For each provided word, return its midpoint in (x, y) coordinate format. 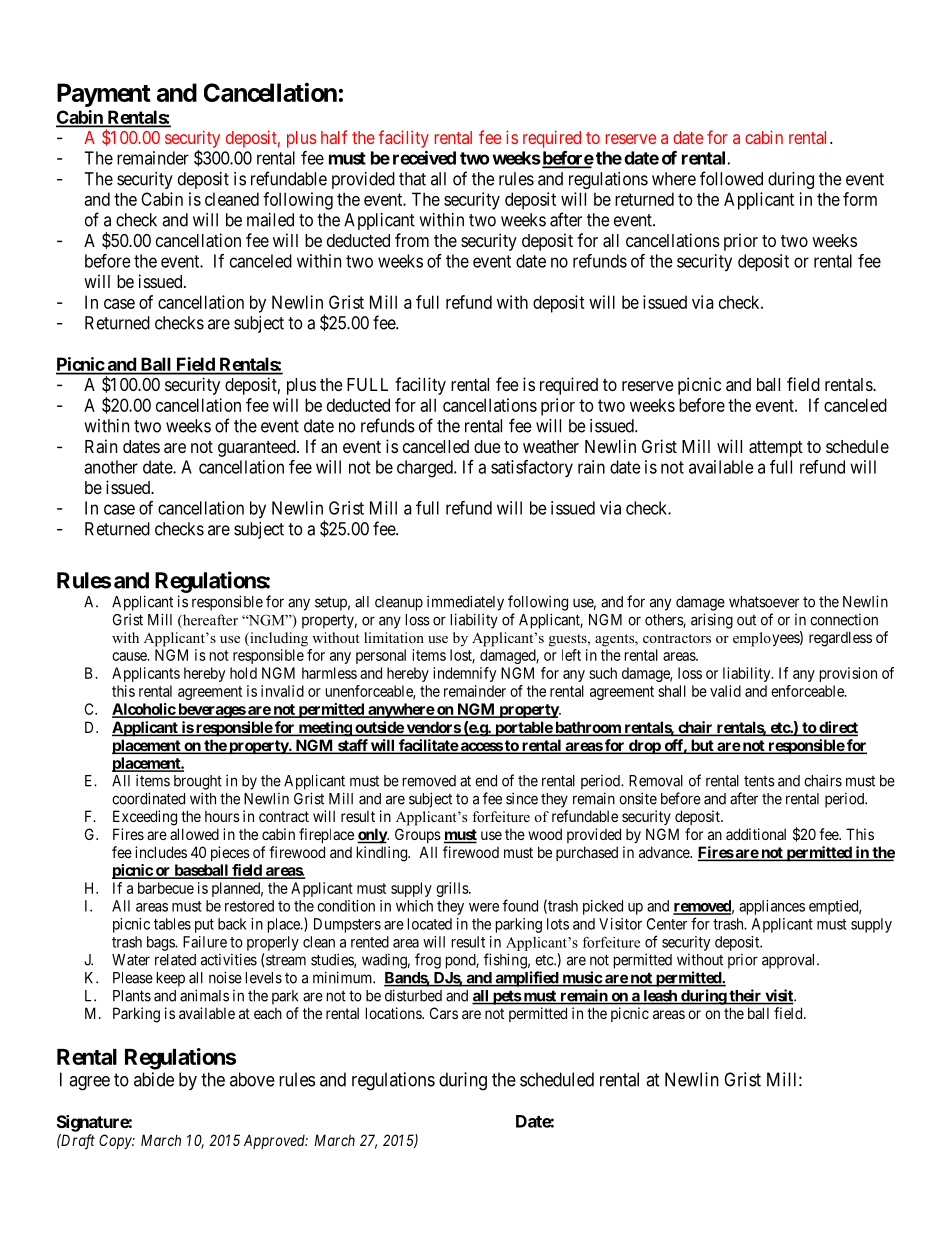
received (424, 158)
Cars (444, 1013)
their (745, 996)
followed (731, 178)
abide (154, 1079)
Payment (104, 95)
